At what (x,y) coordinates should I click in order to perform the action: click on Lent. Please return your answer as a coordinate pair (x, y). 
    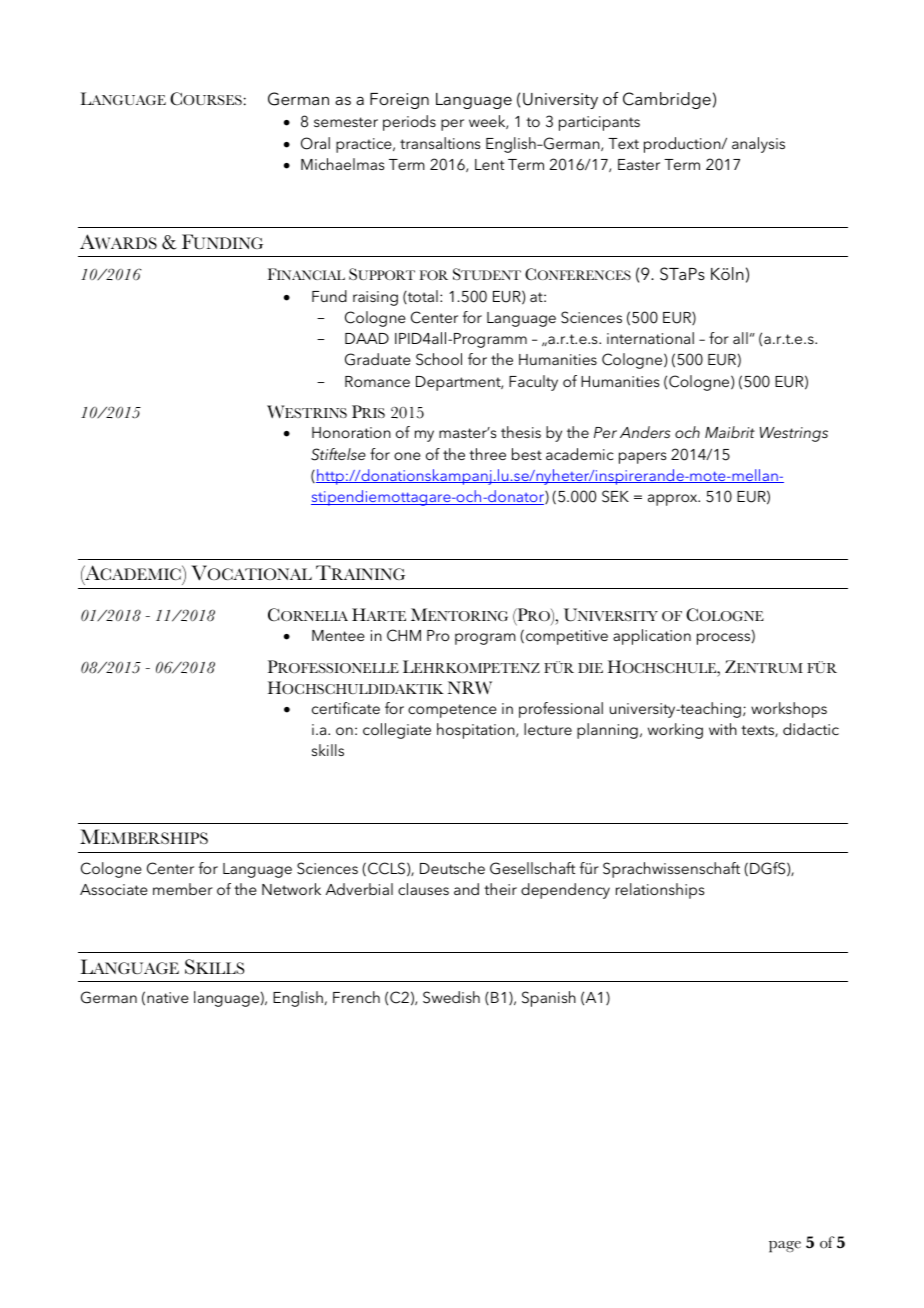
    Looking at the image, I should click on (489, 164).
